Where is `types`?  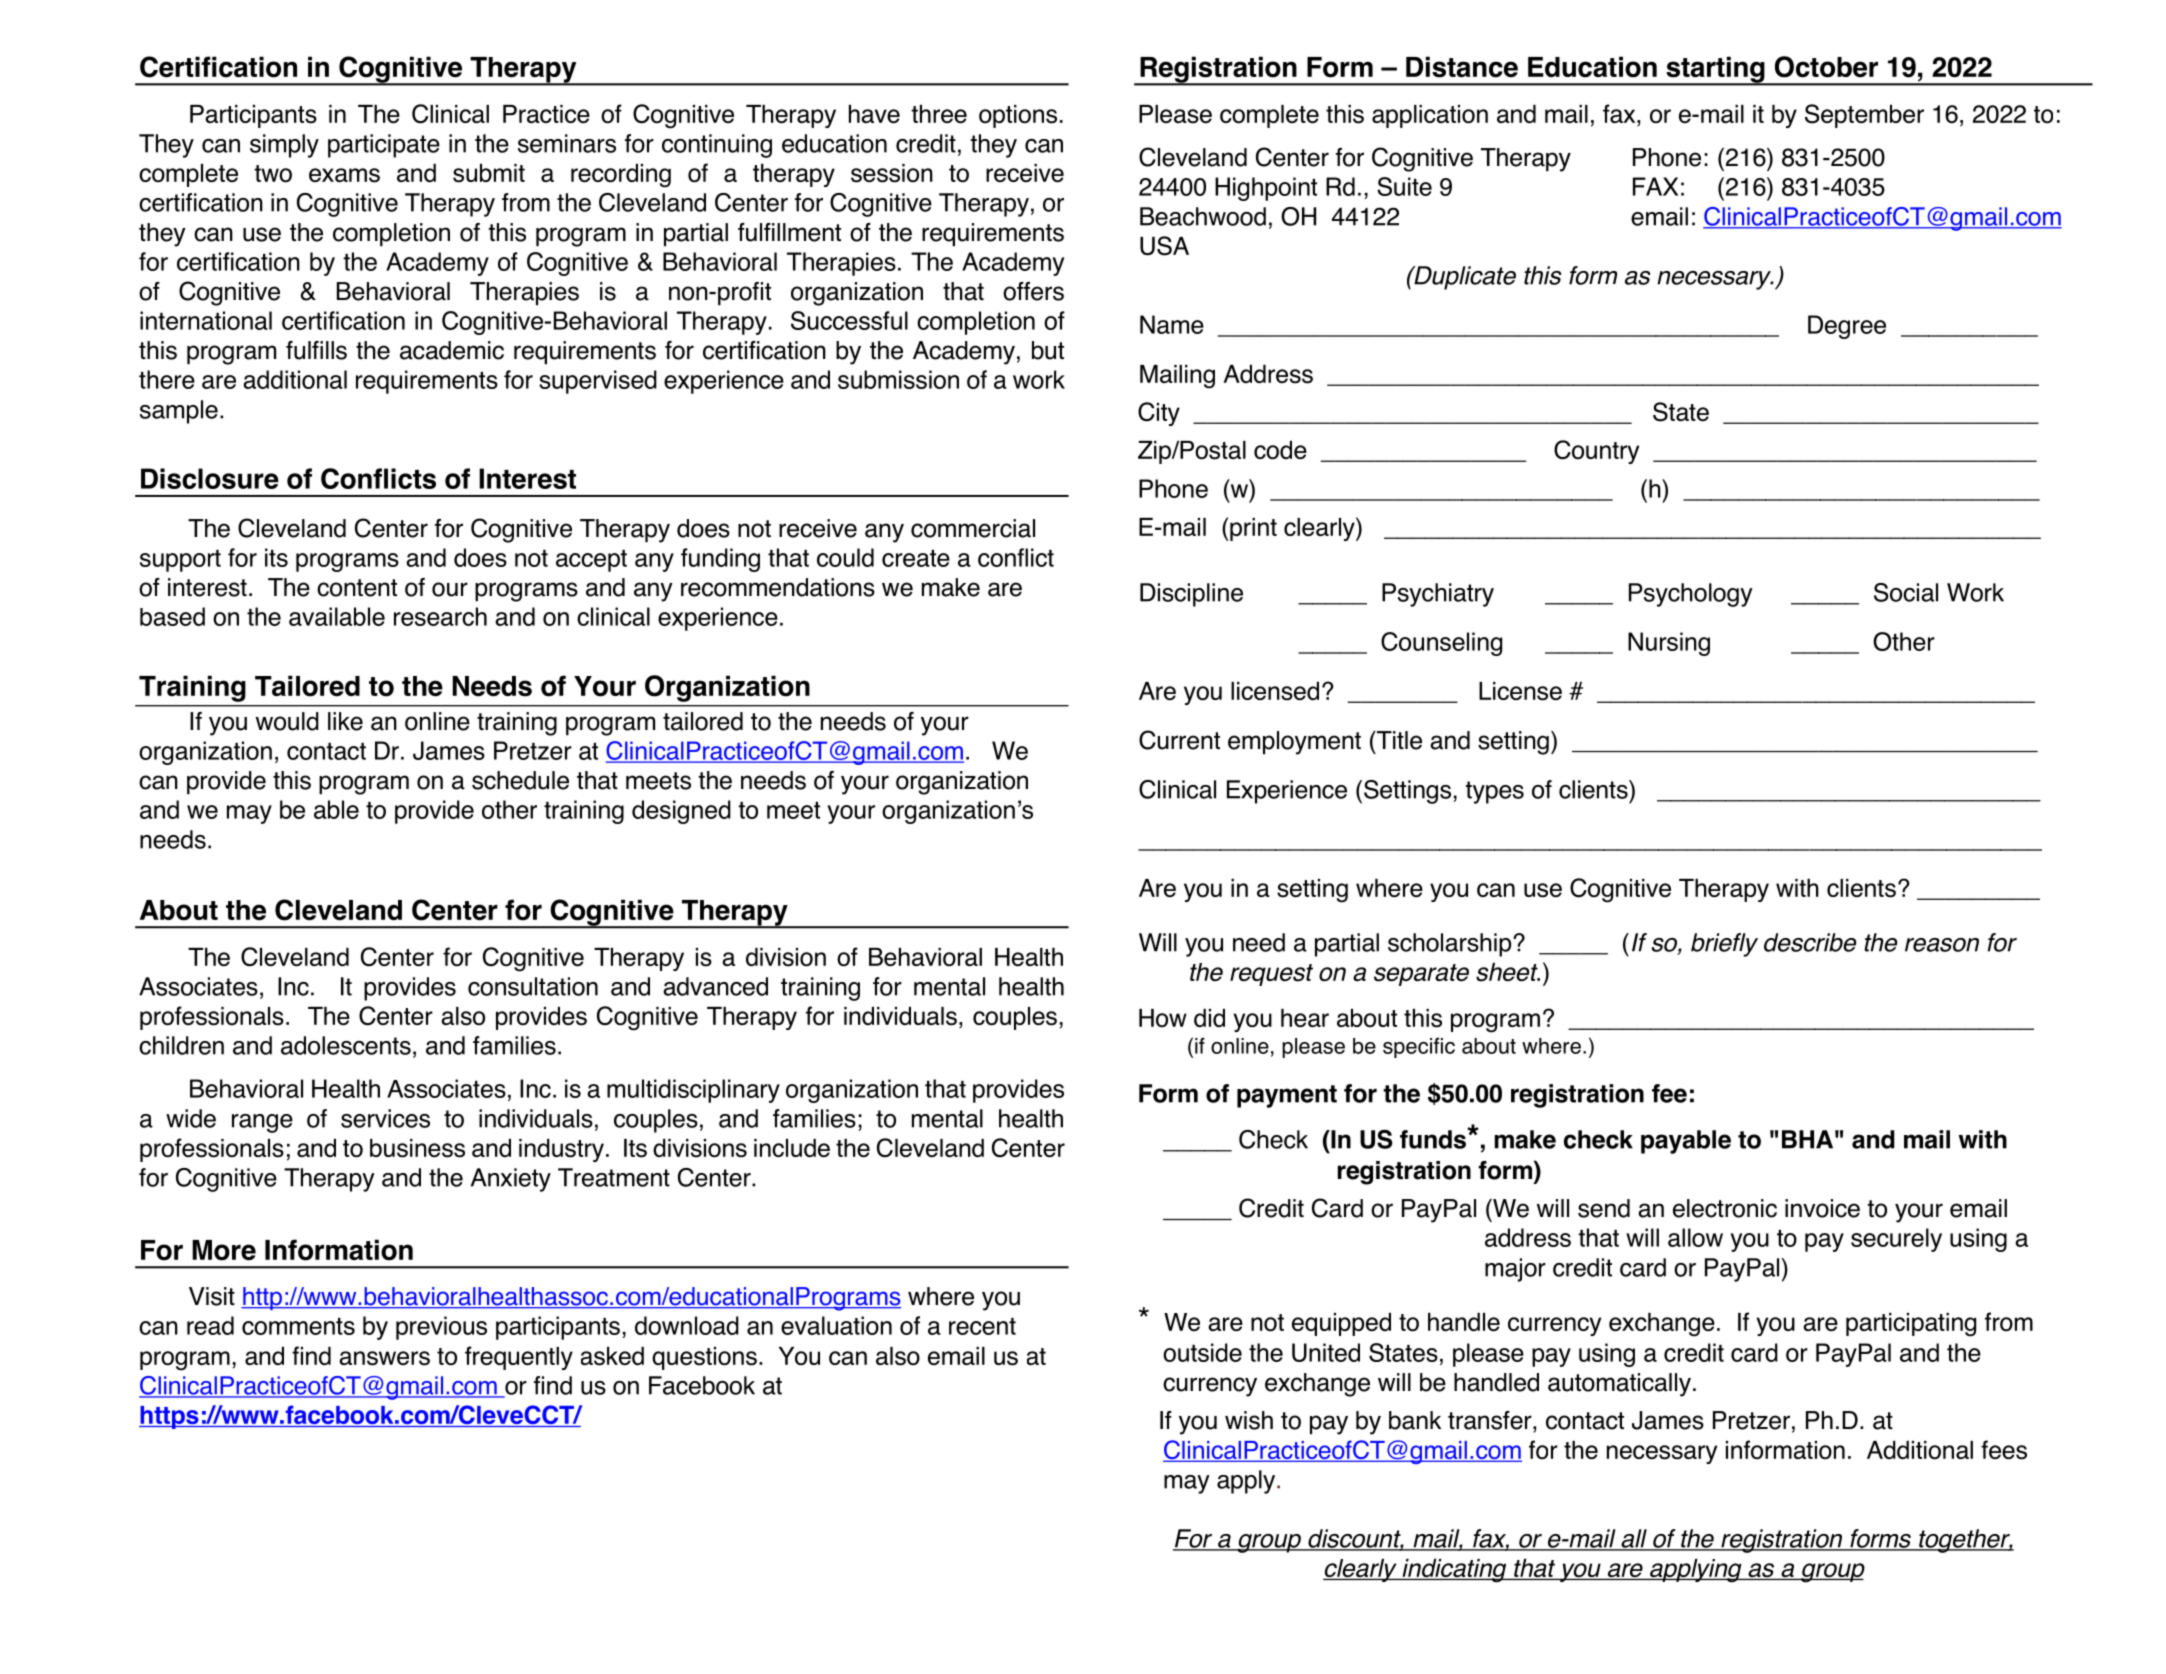 types is located at coordinates (1494, 792).
